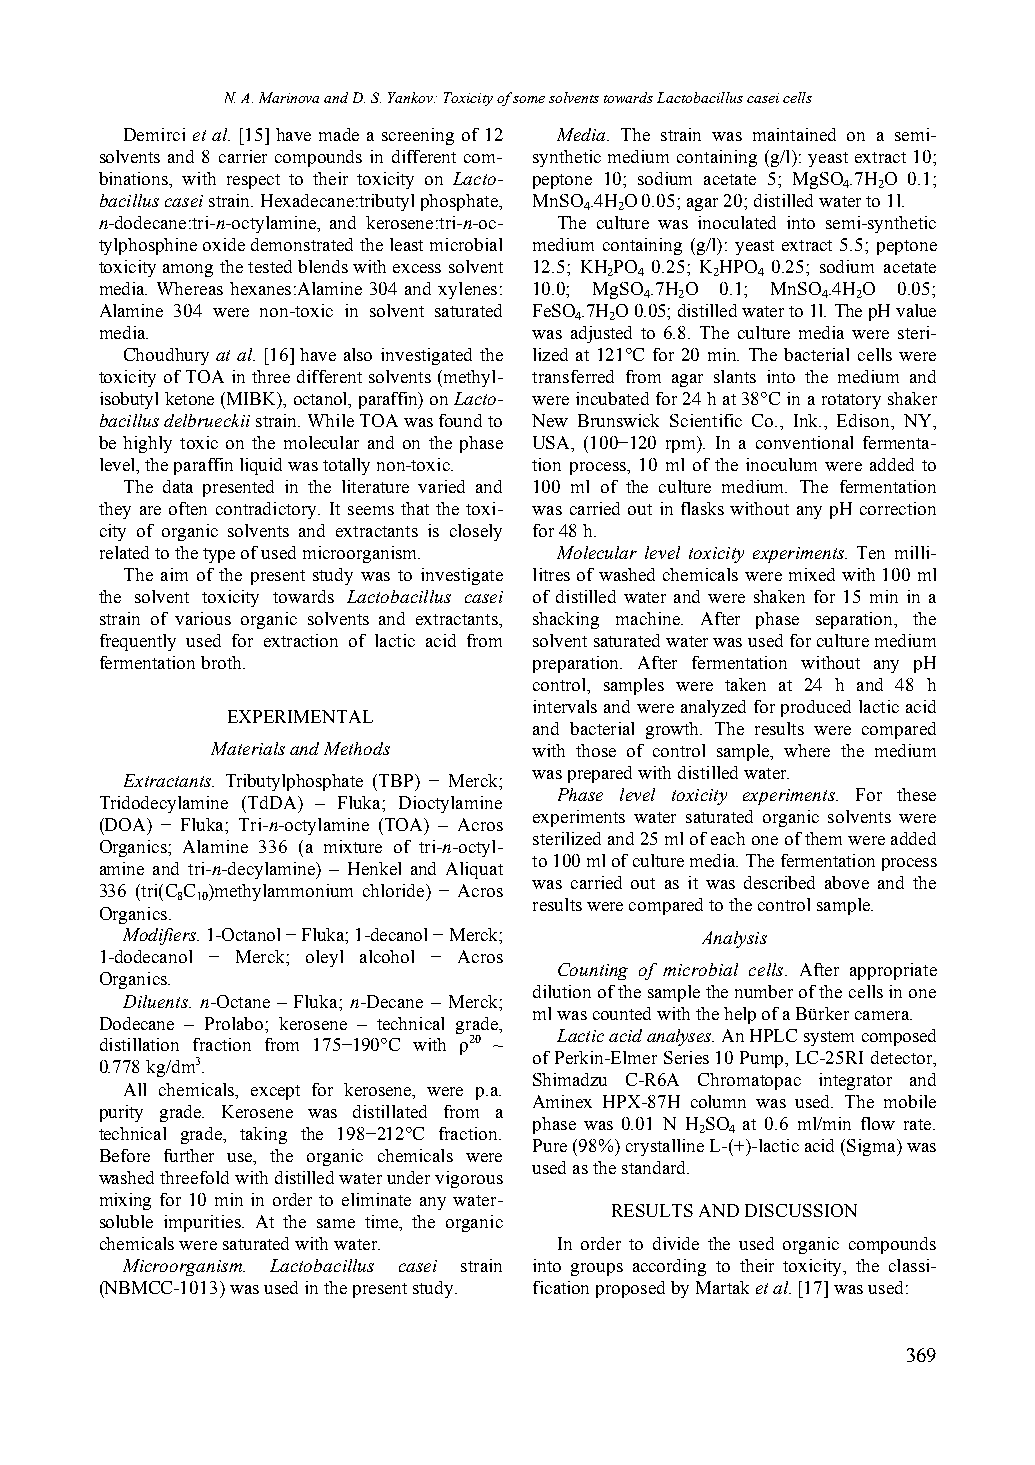  What do you see at coordinates (816, 708) in the page?
I see `produced` at bounding box center [816, 708].
